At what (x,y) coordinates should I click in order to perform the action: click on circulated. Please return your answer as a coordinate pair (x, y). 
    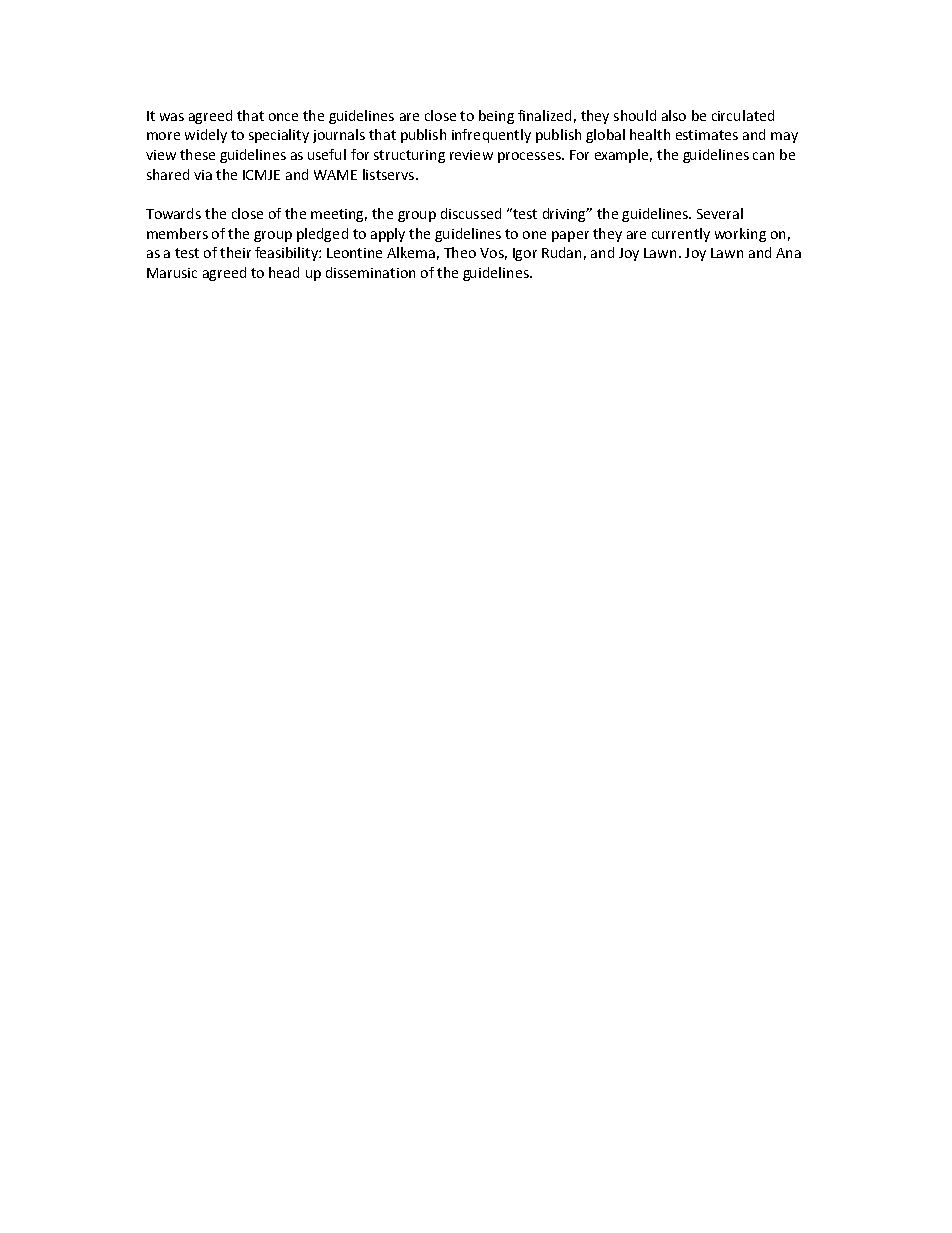
    Looking at the image, I should click on (743, 115).
